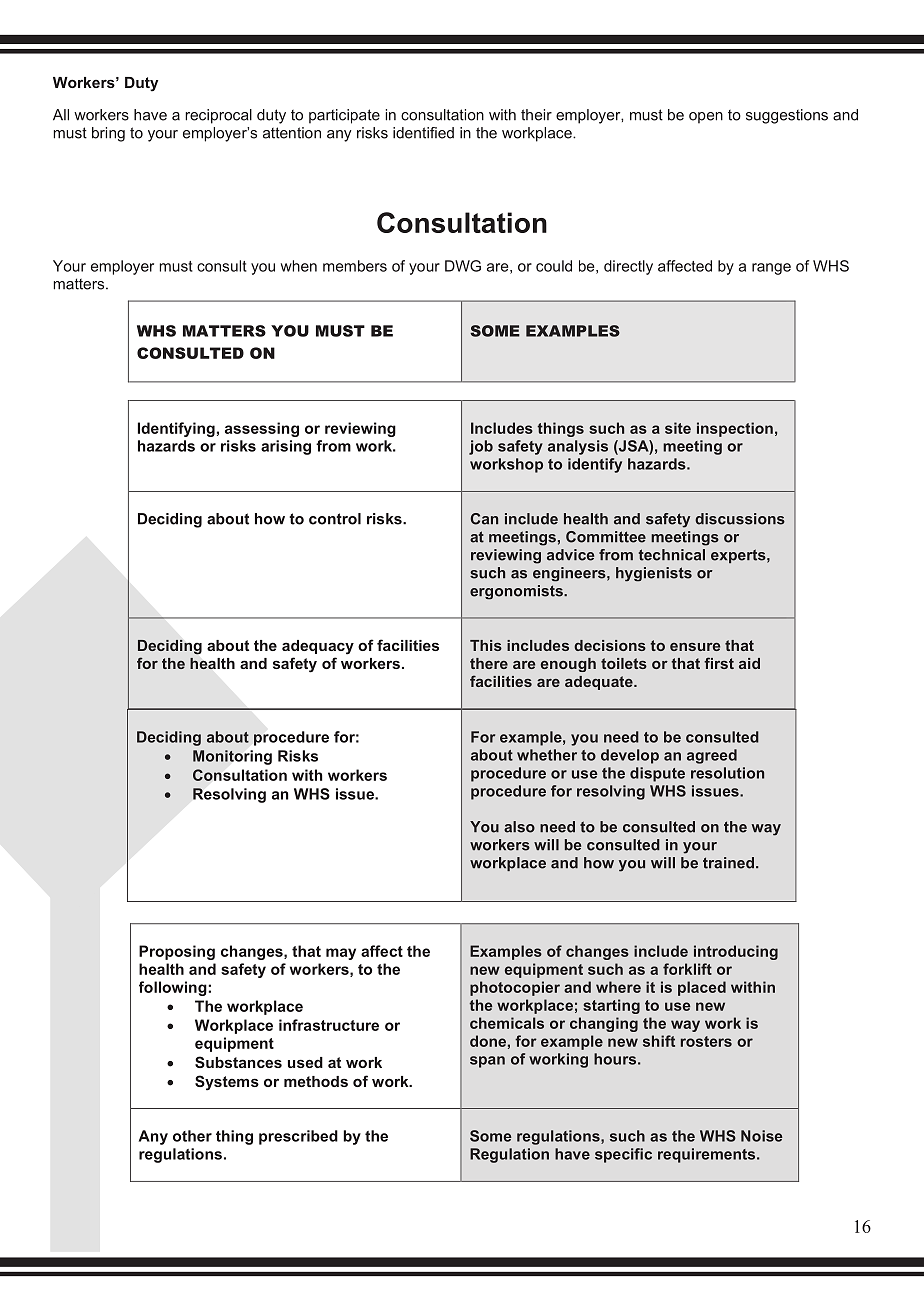 This screenshot has width=924, height=1311. I want to click on bring, so click(108, 134).
